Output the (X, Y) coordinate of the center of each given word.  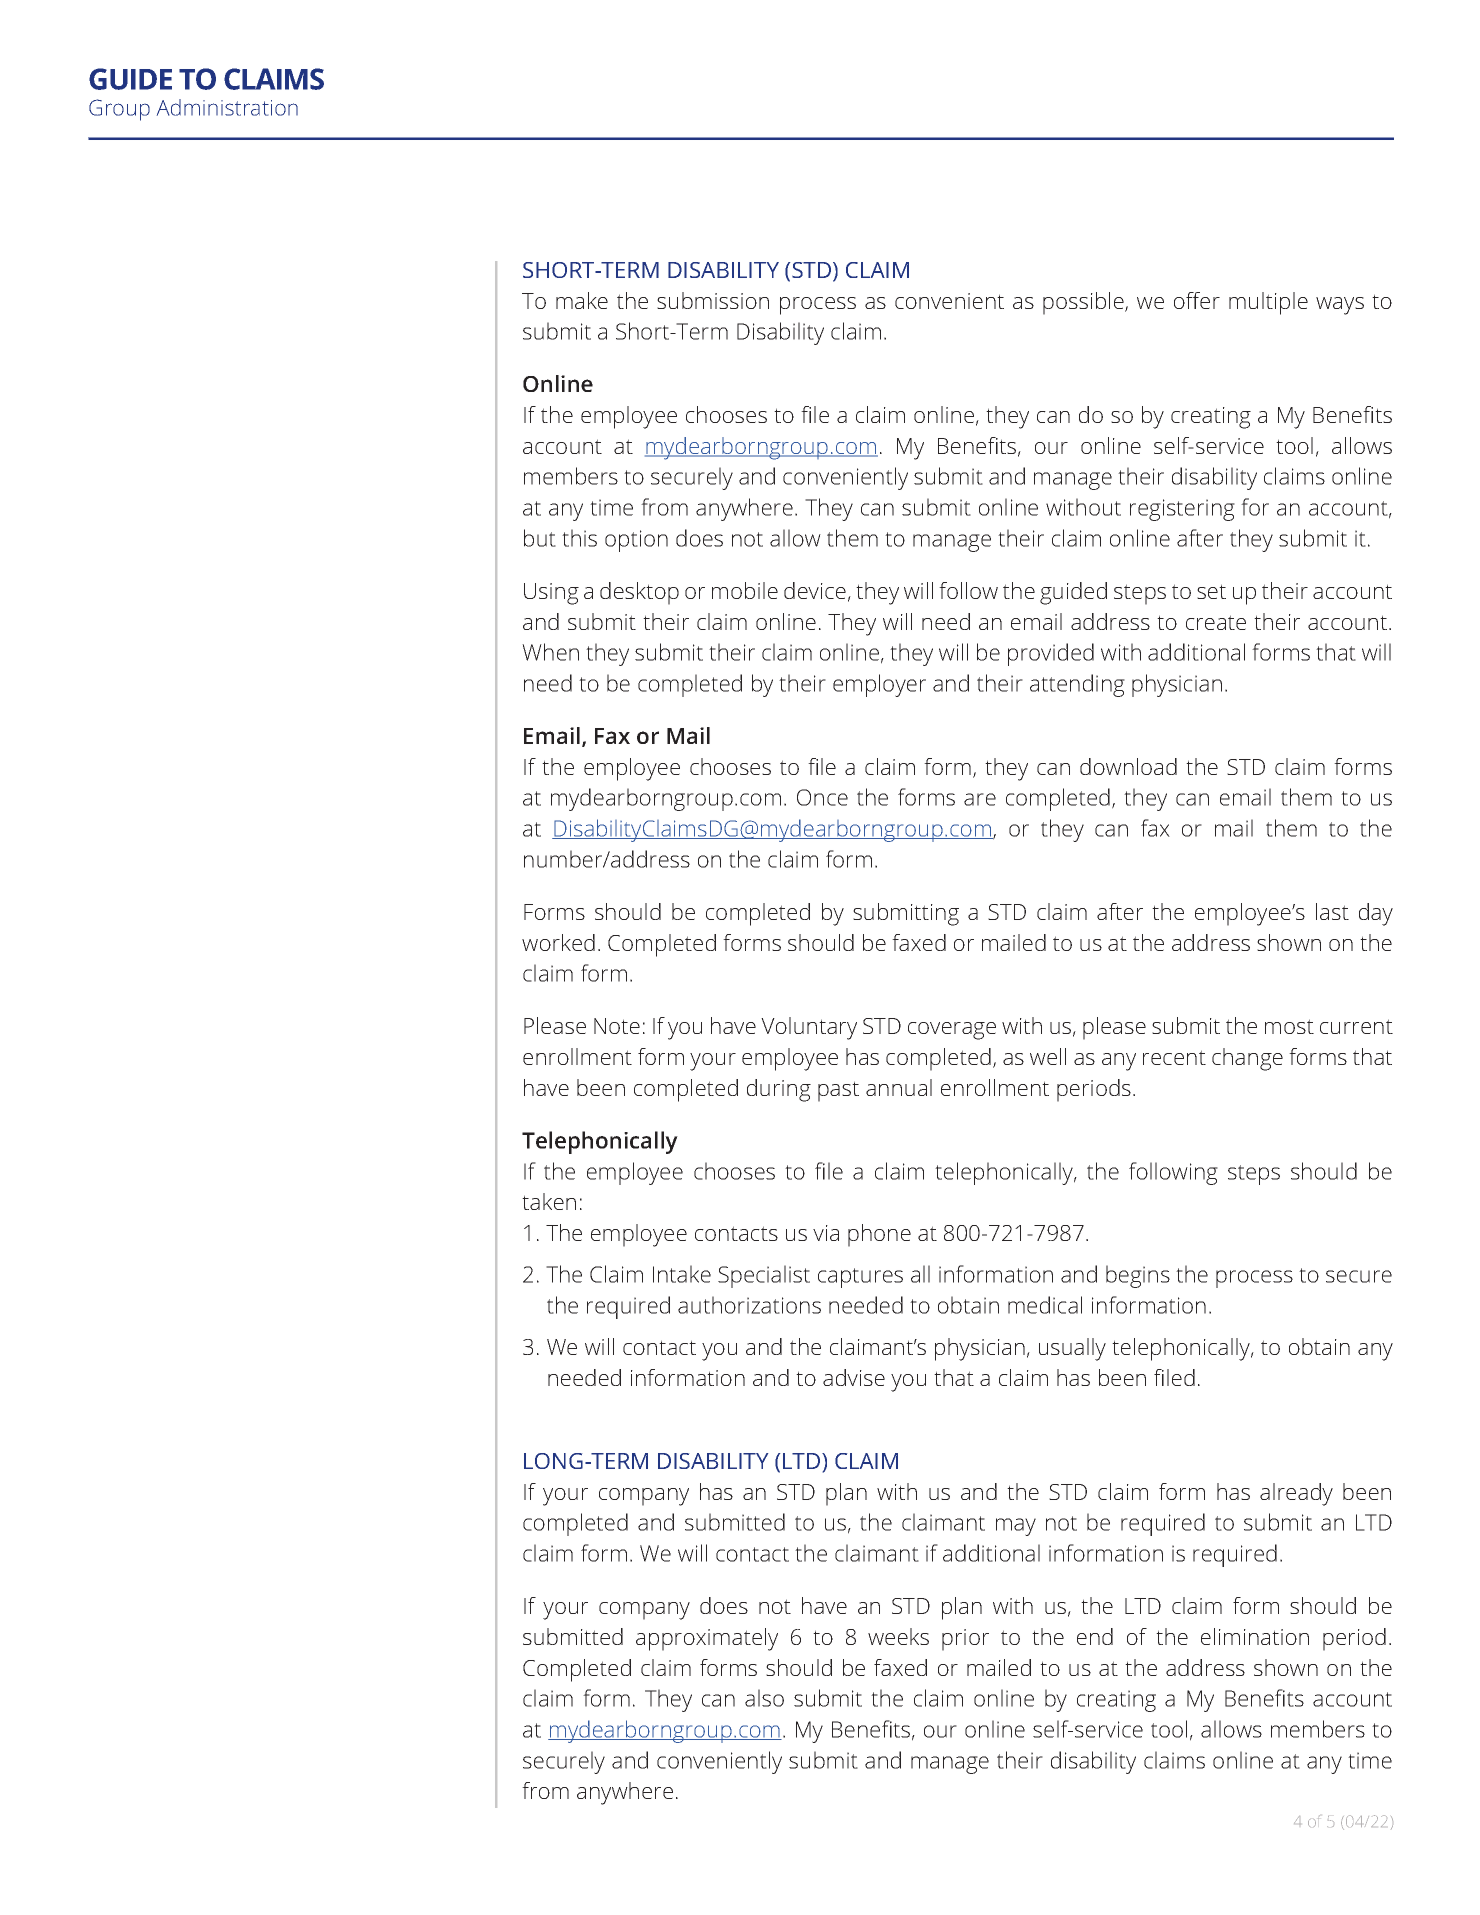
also (764, 1698)
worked (558, 942)
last (1332, 911)
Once (822, 797)
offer (1197, 300)
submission (713, 300)
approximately (707, 1639)
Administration (227, 107)
